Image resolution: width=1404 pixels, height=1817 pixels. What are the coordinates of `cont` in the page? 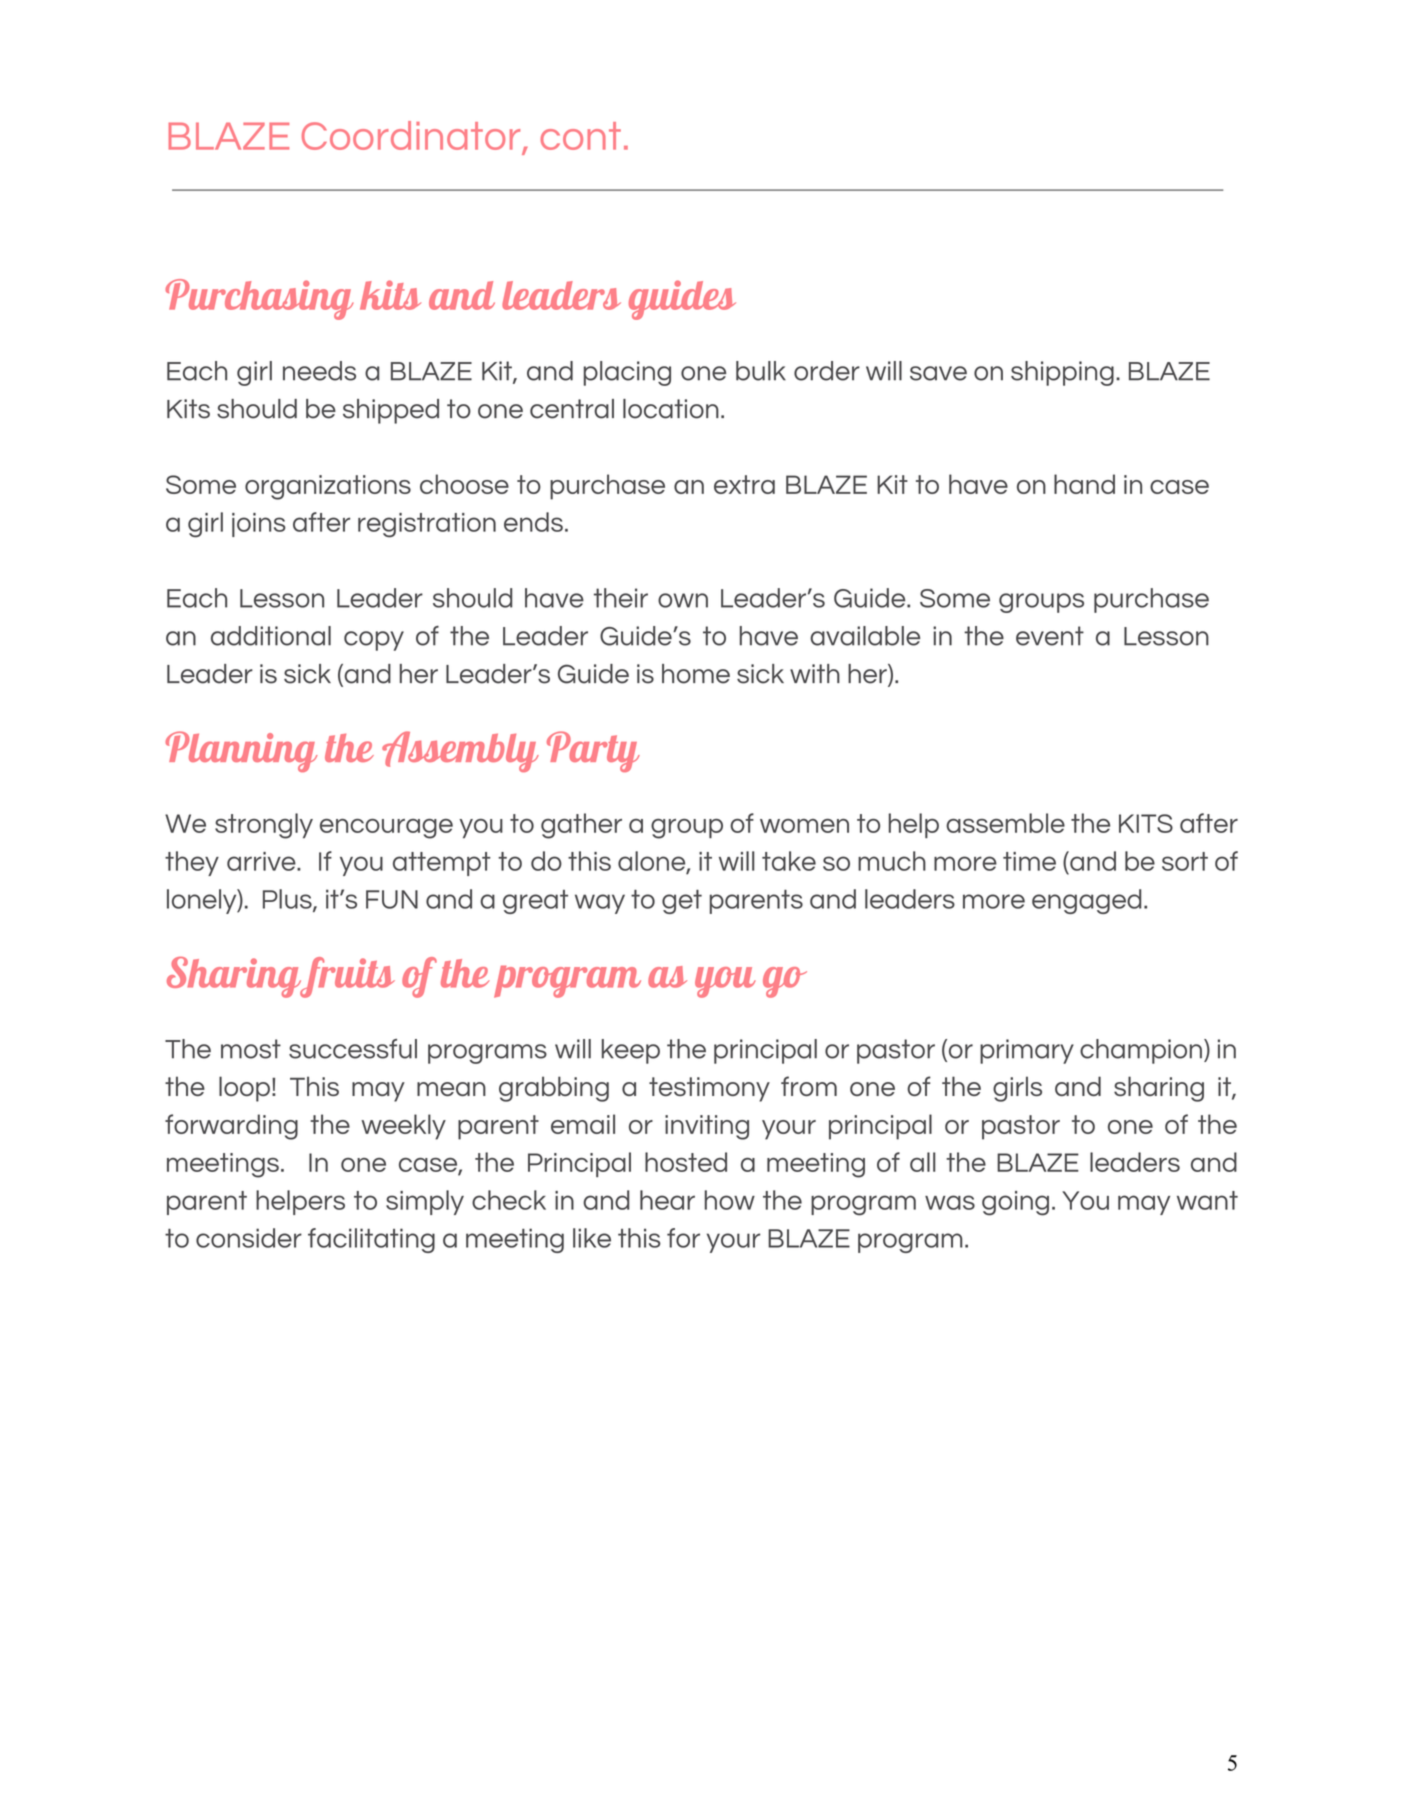 It's located at (581, 136).
